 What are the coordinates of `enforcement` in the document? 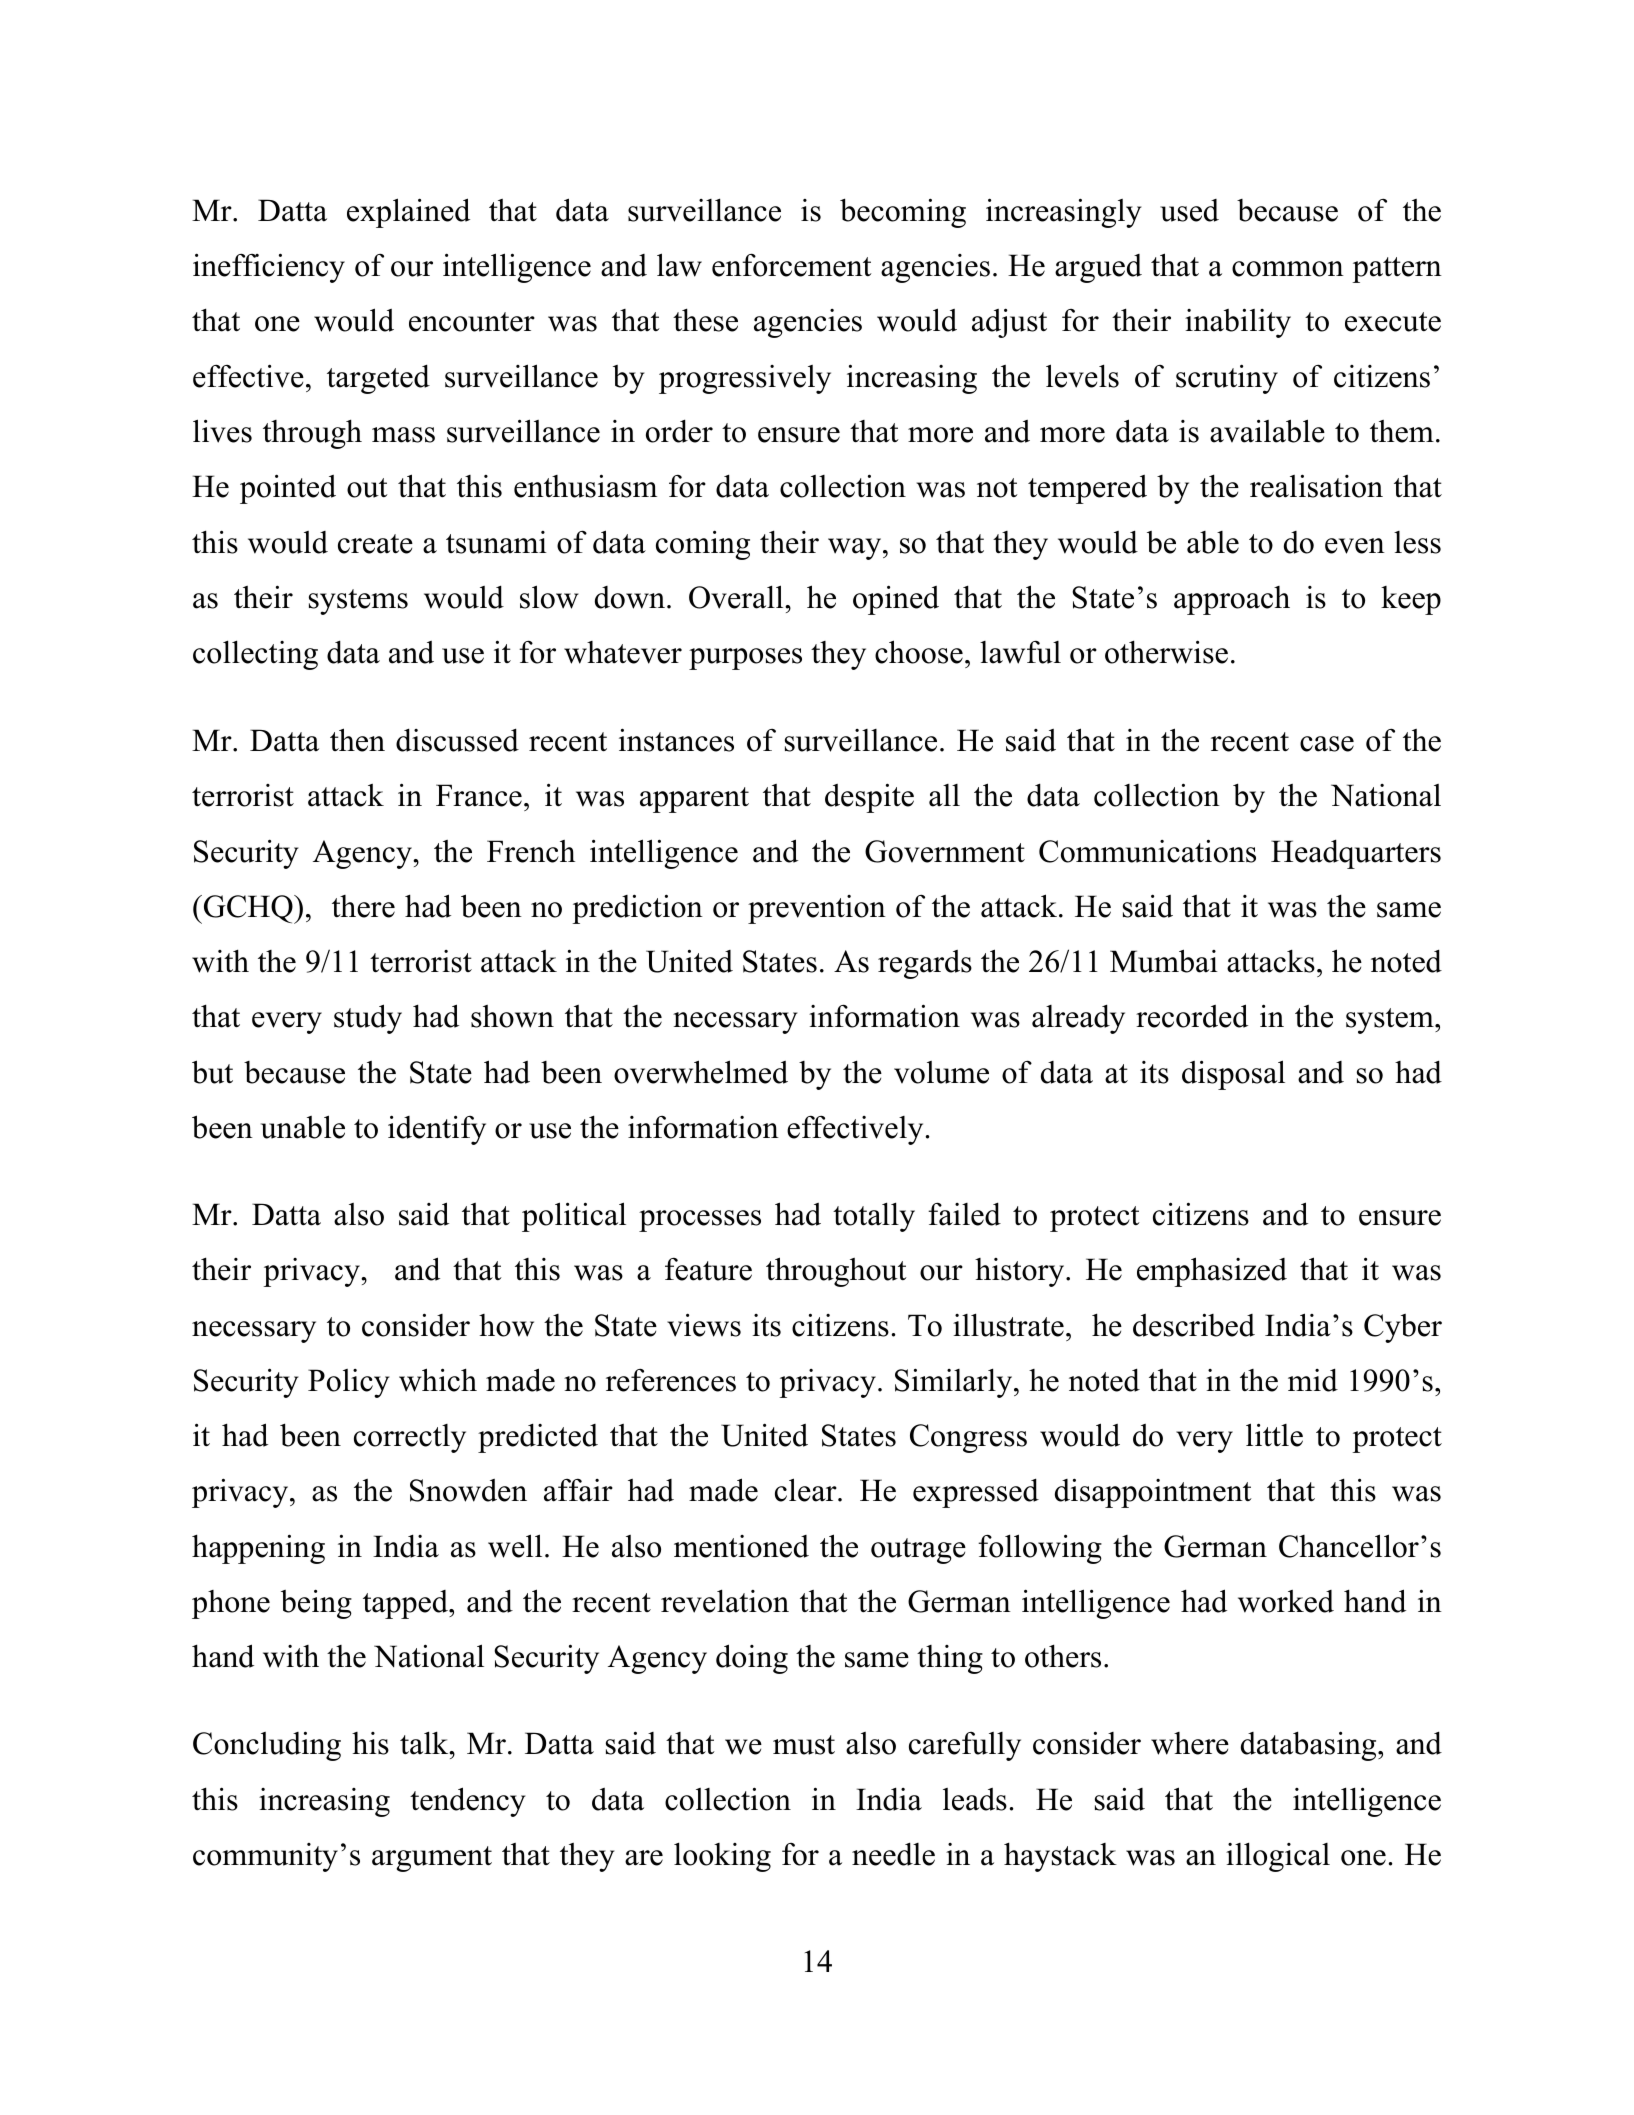 It's located at (792, 265).
